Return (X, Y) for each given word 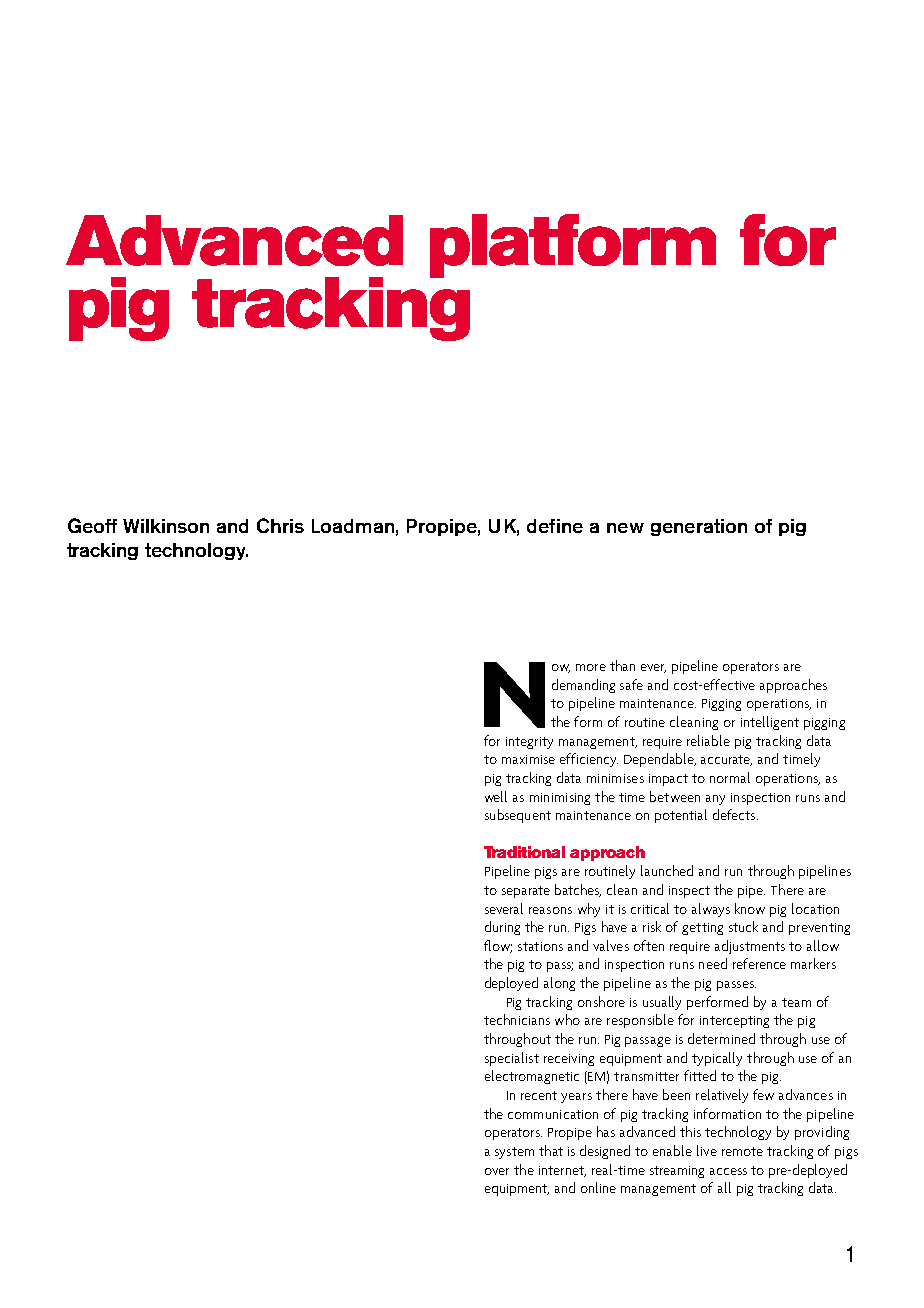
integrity (529, 743)
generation (699, 527)
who (567, 1019)
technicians (517, 1019)
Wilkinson (166, 526)
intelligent (770, 723)
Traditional (524, 852)
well (496, 796)
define (555, 526)
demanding (583, 686)
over (497, 1171)
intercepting (734, 1022)
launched (667, 870)
